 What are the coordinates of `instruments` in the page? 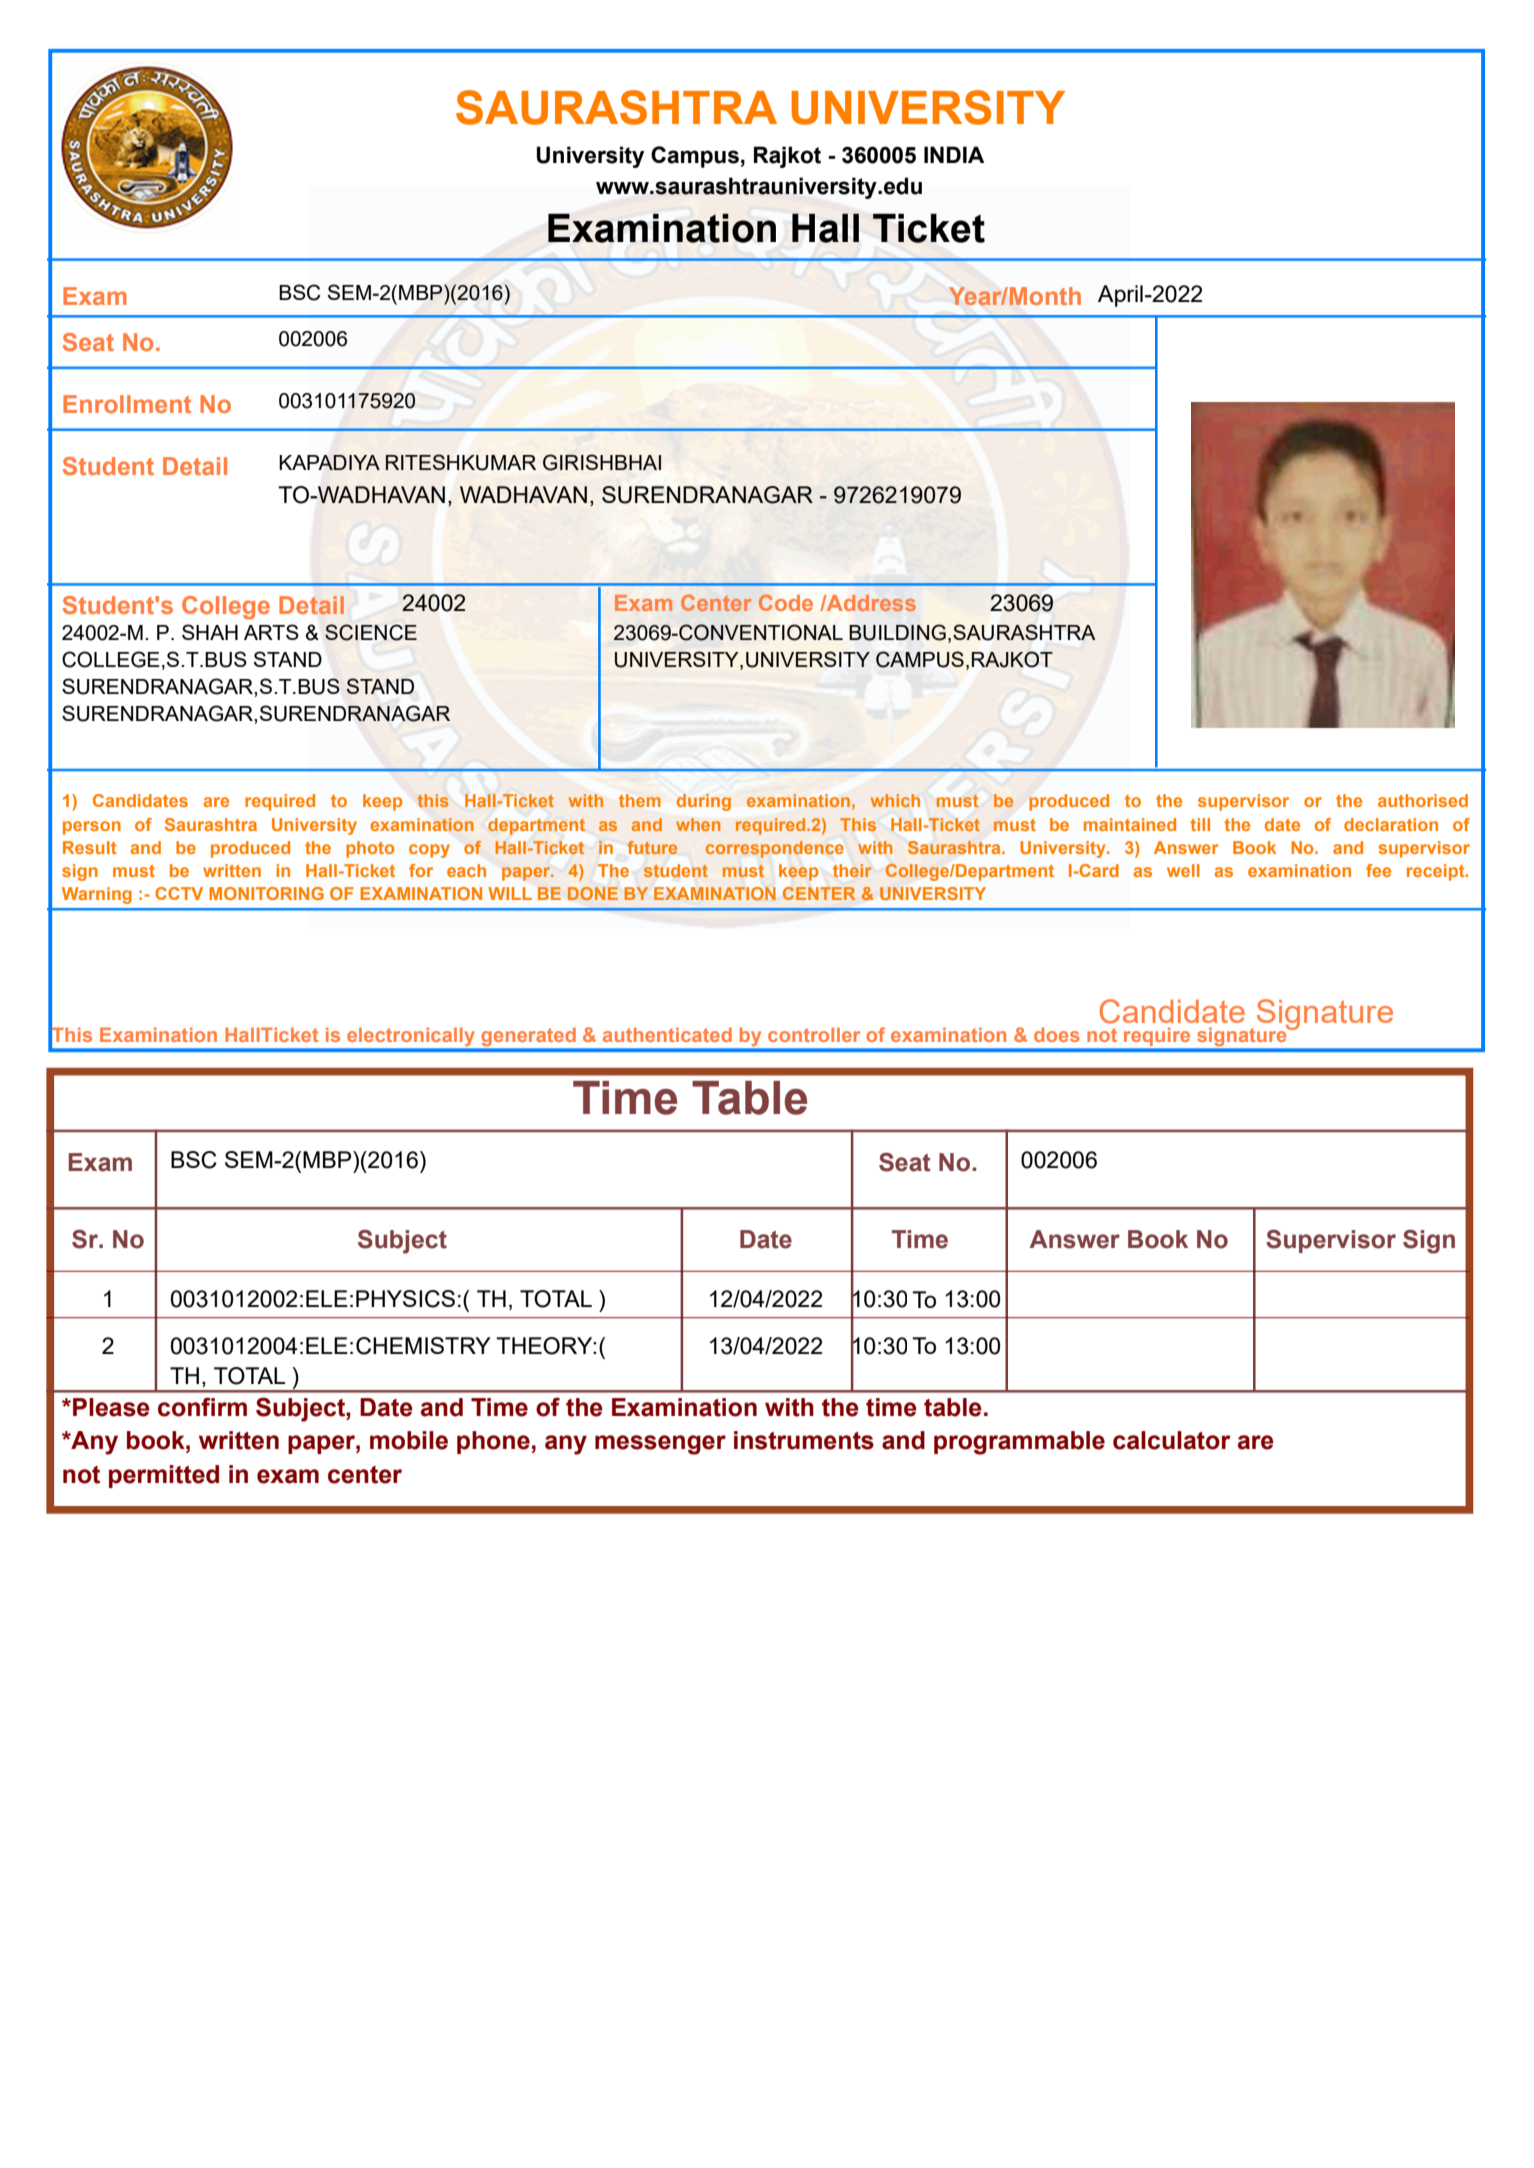 It's located at (804, 1440).
